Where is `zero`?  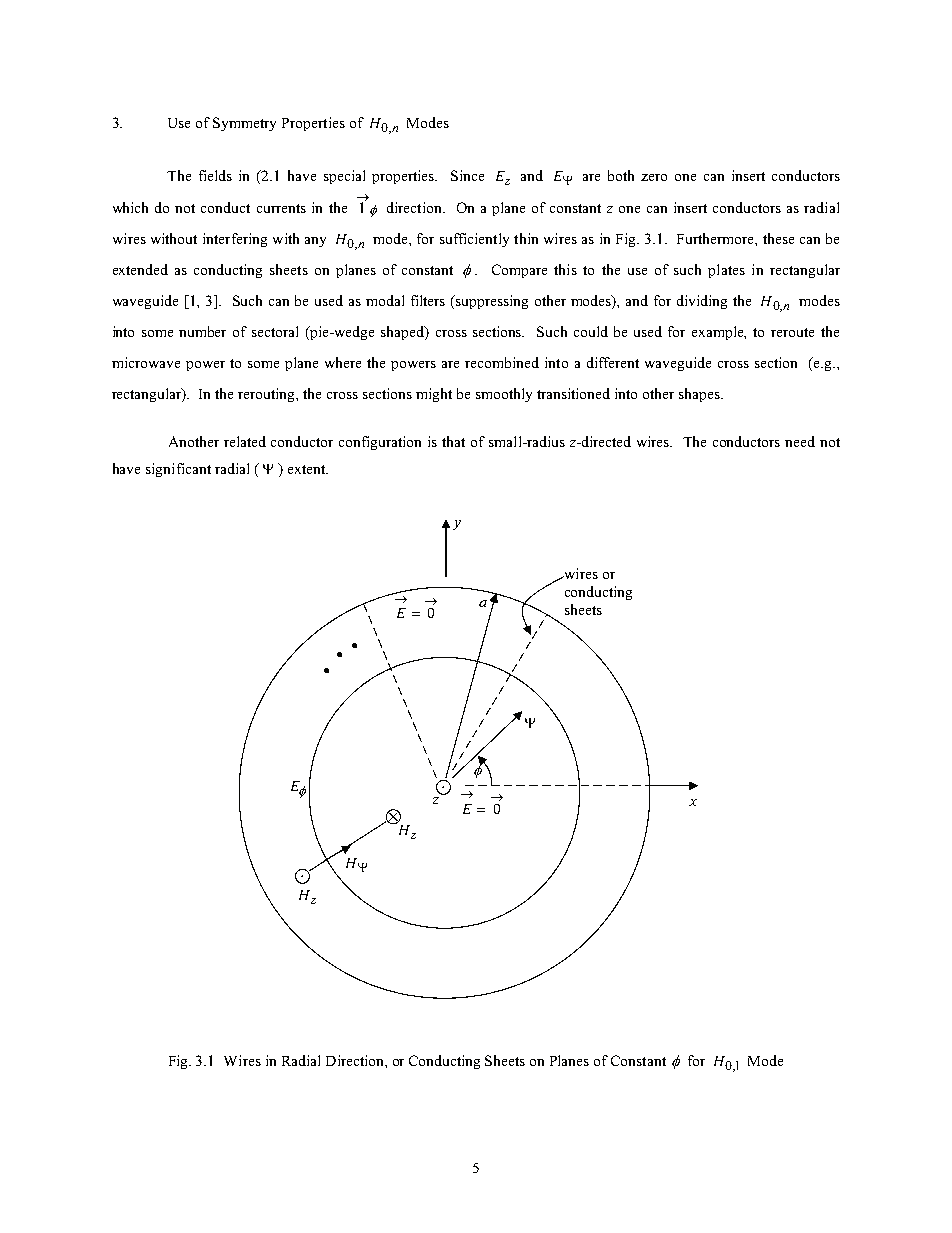
zero is located at coordinates (654, 177).
